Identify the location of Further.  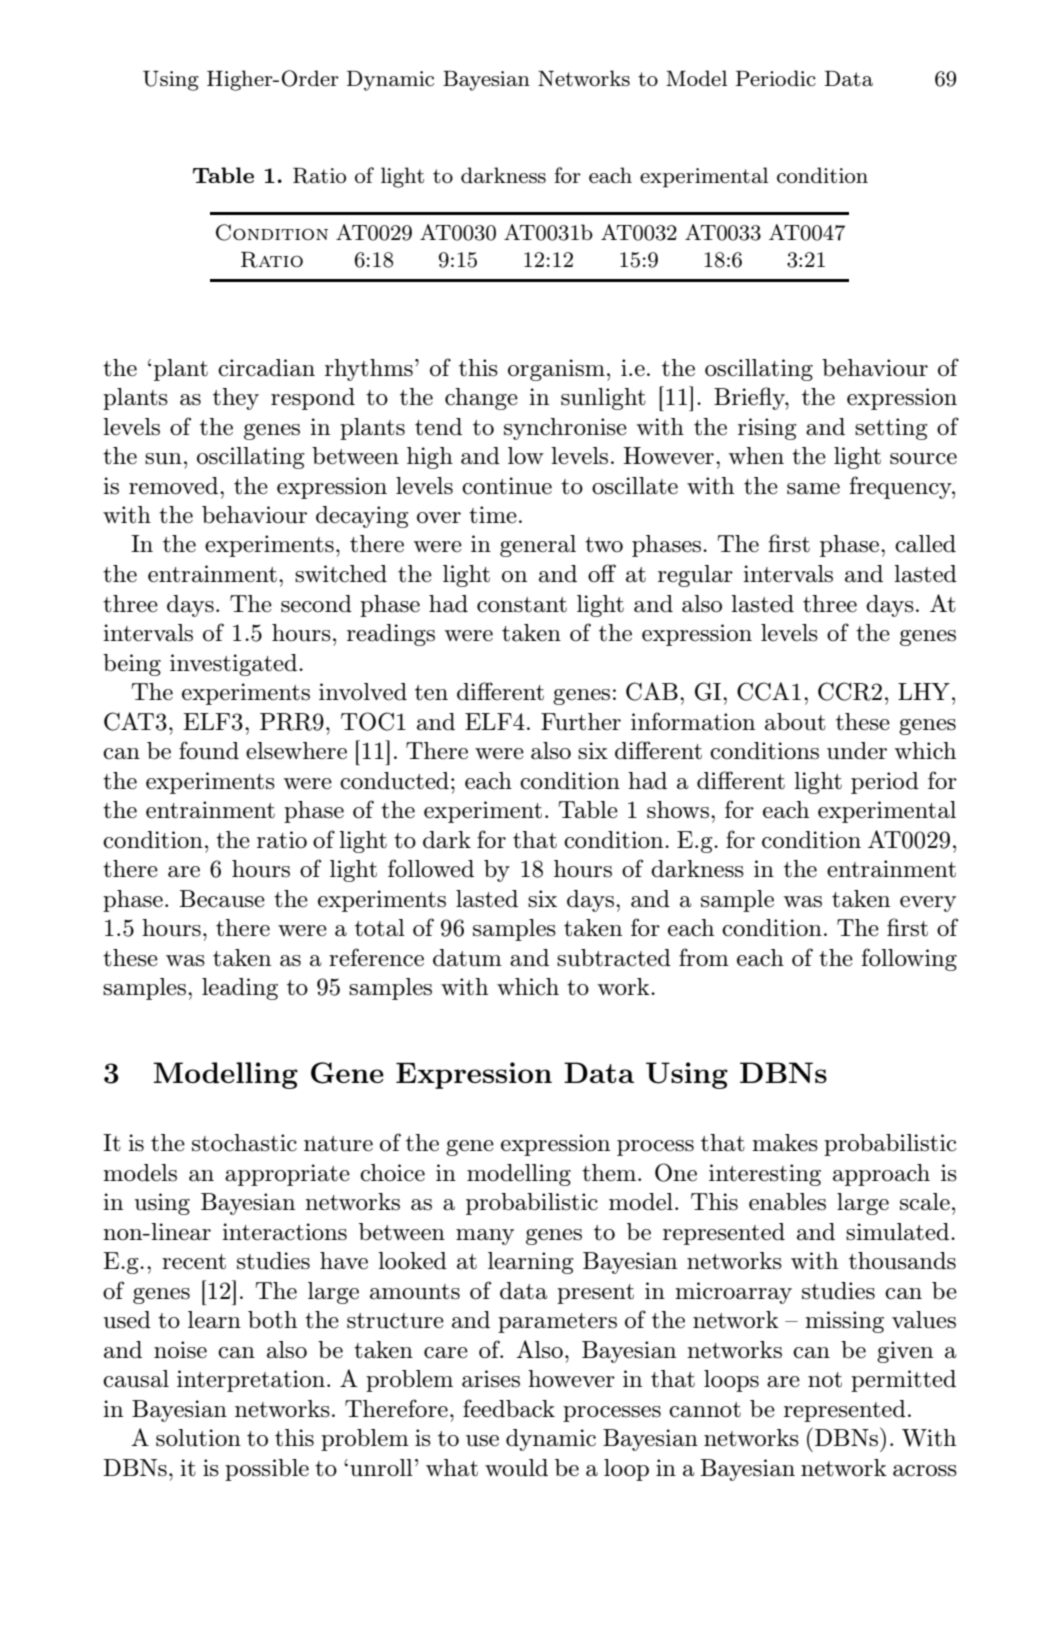
(581, 722).
